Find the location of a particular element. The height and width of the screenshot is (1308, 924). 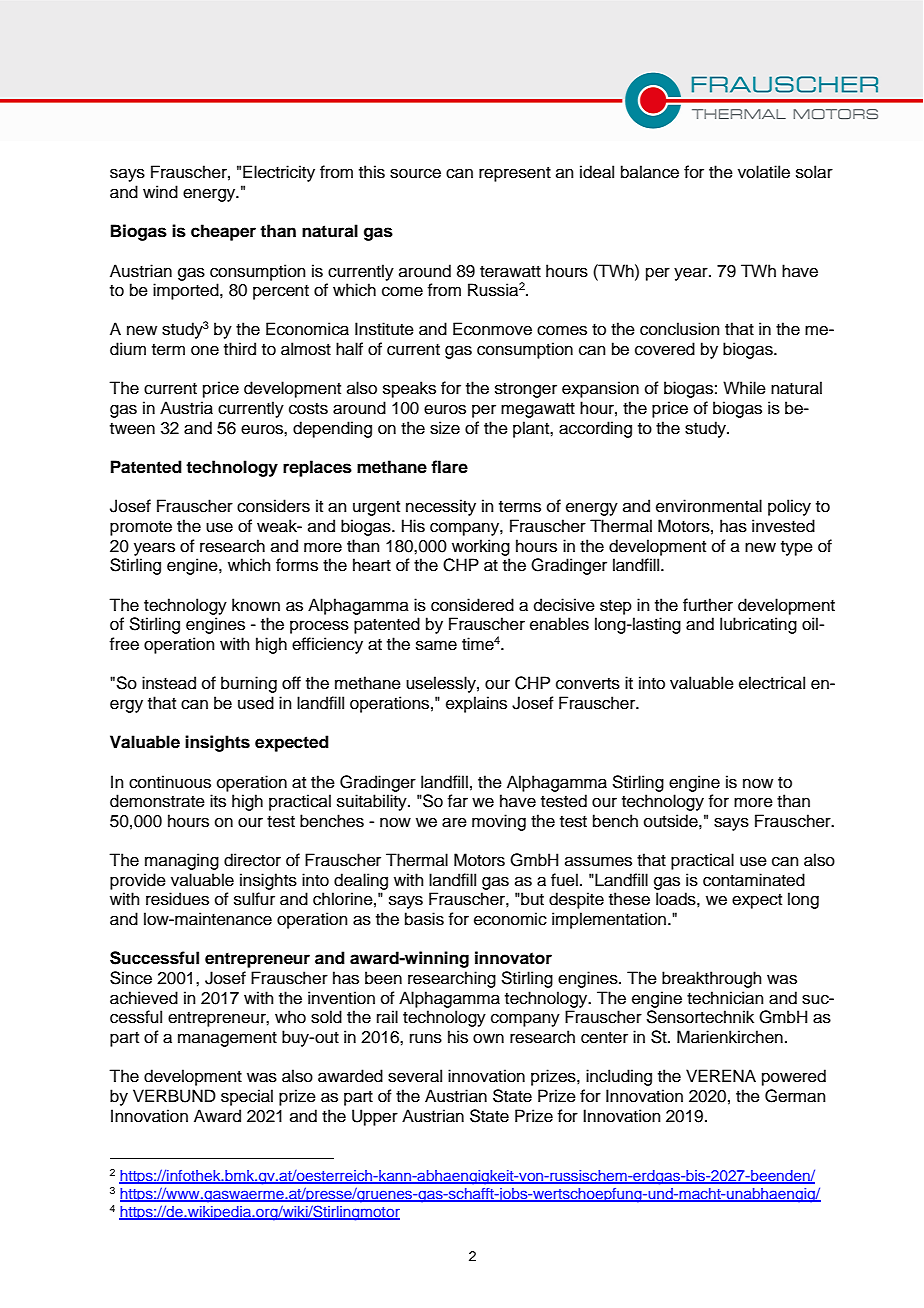

contaminated is located at coordinates (754, 880).
